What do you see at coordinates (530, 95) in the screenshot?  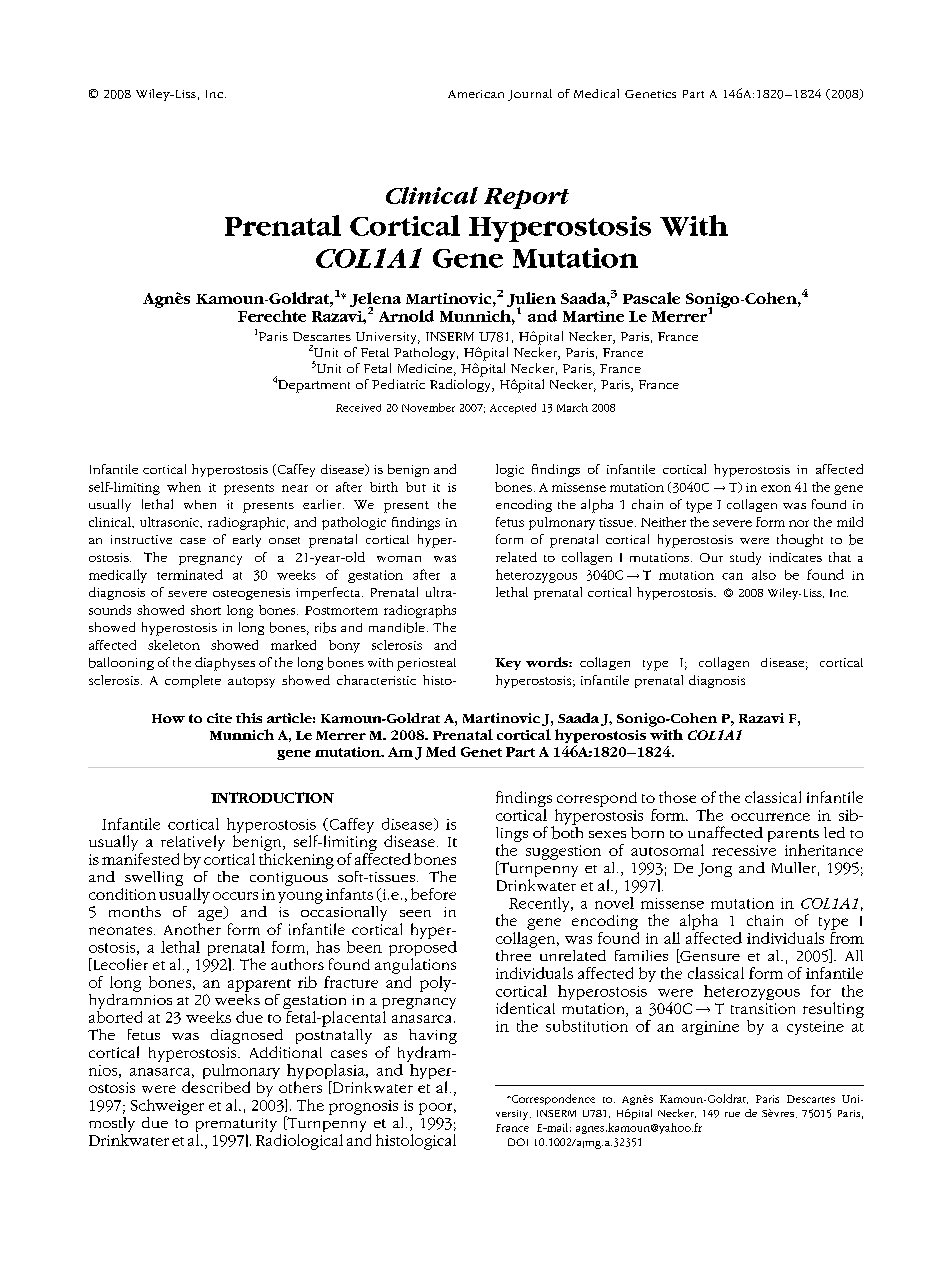 I see `Journal` at bounding box center [530, 95].
